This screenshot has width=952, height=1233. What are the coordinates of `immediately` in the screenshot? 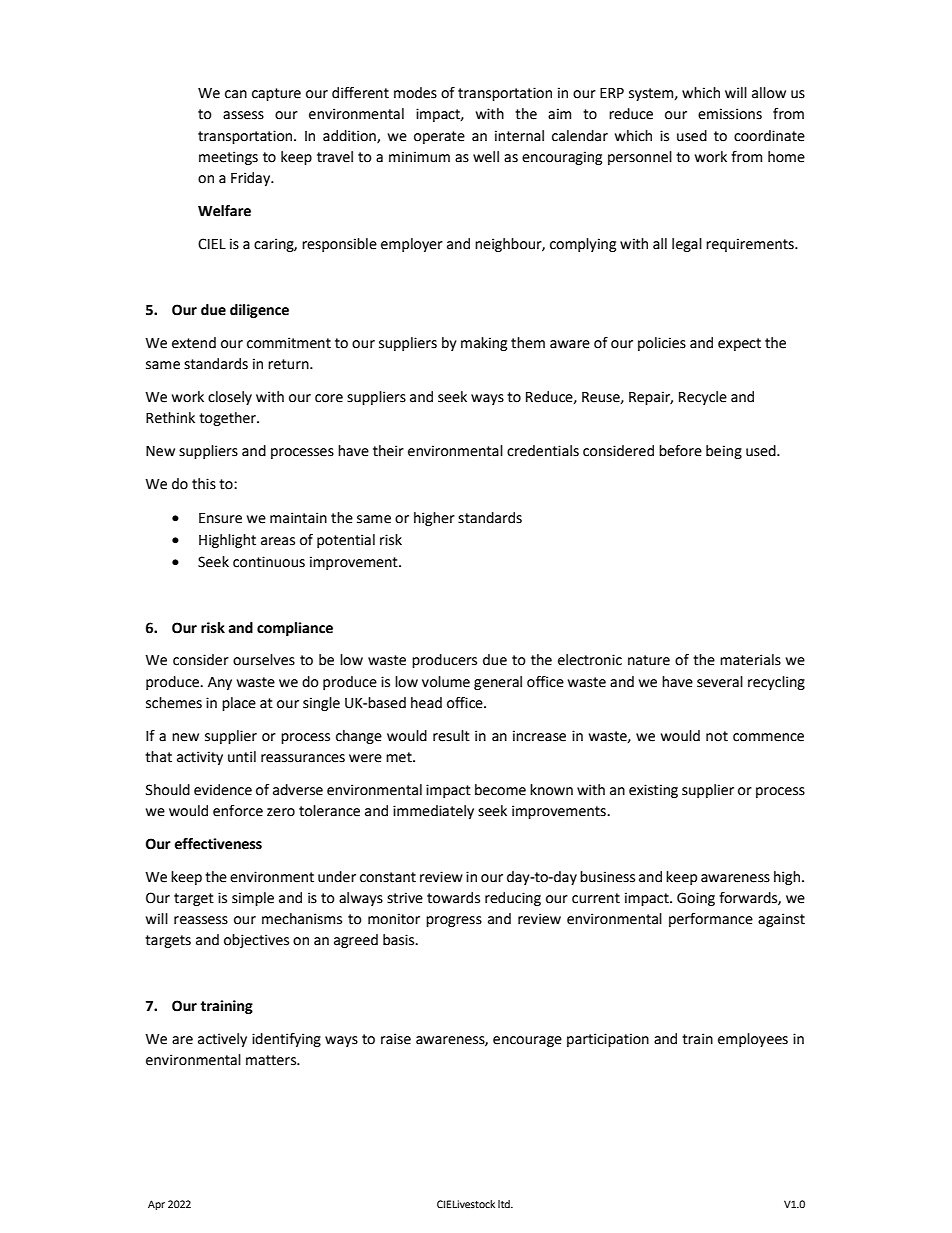 It's located at (433, 812).
